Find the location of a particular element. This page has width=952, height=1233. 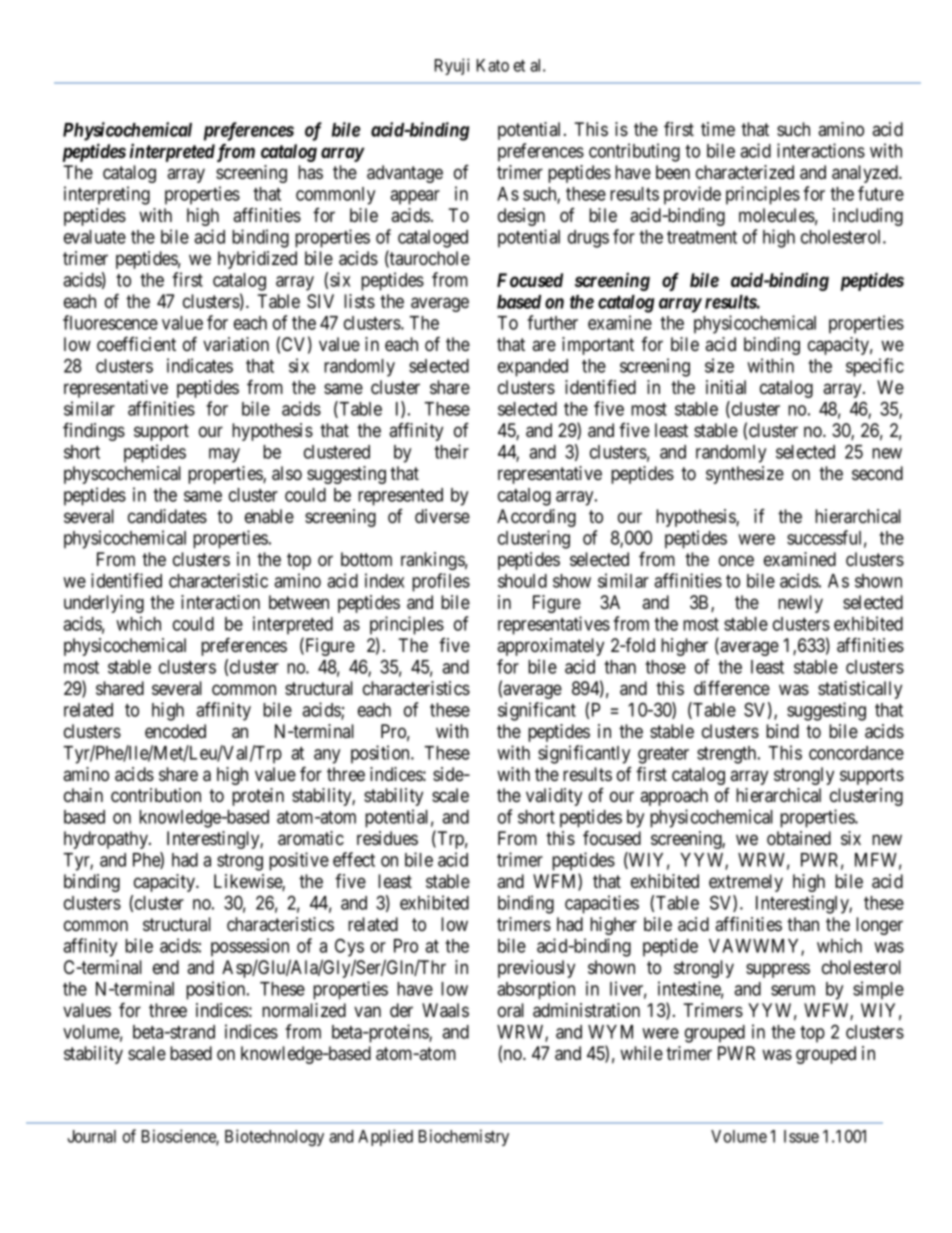

interpreting is located at coordinates (107, 195).
